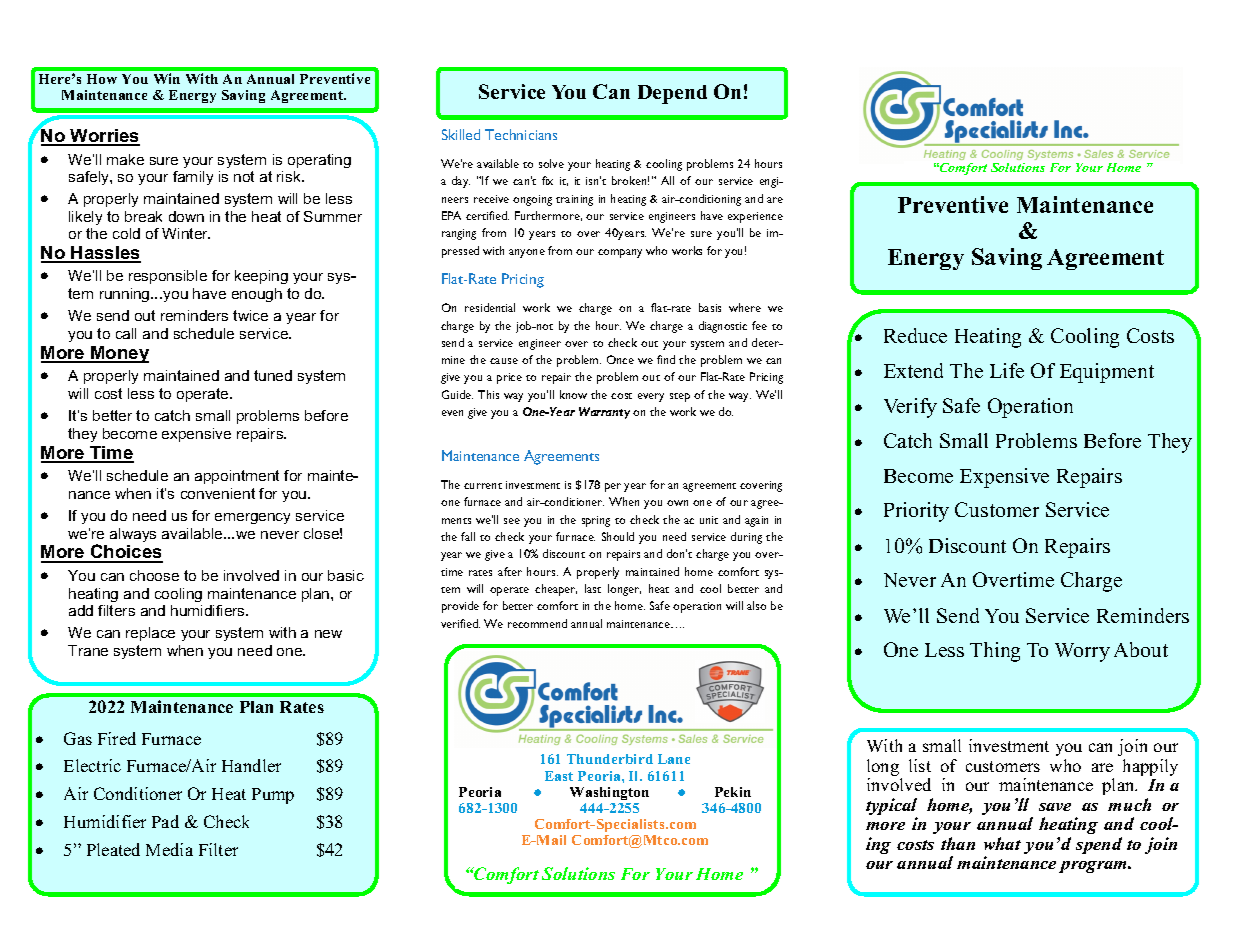  What do you see at coordinates (593, 588) in the document?
I see `last` at bounding box center [593, 588].
